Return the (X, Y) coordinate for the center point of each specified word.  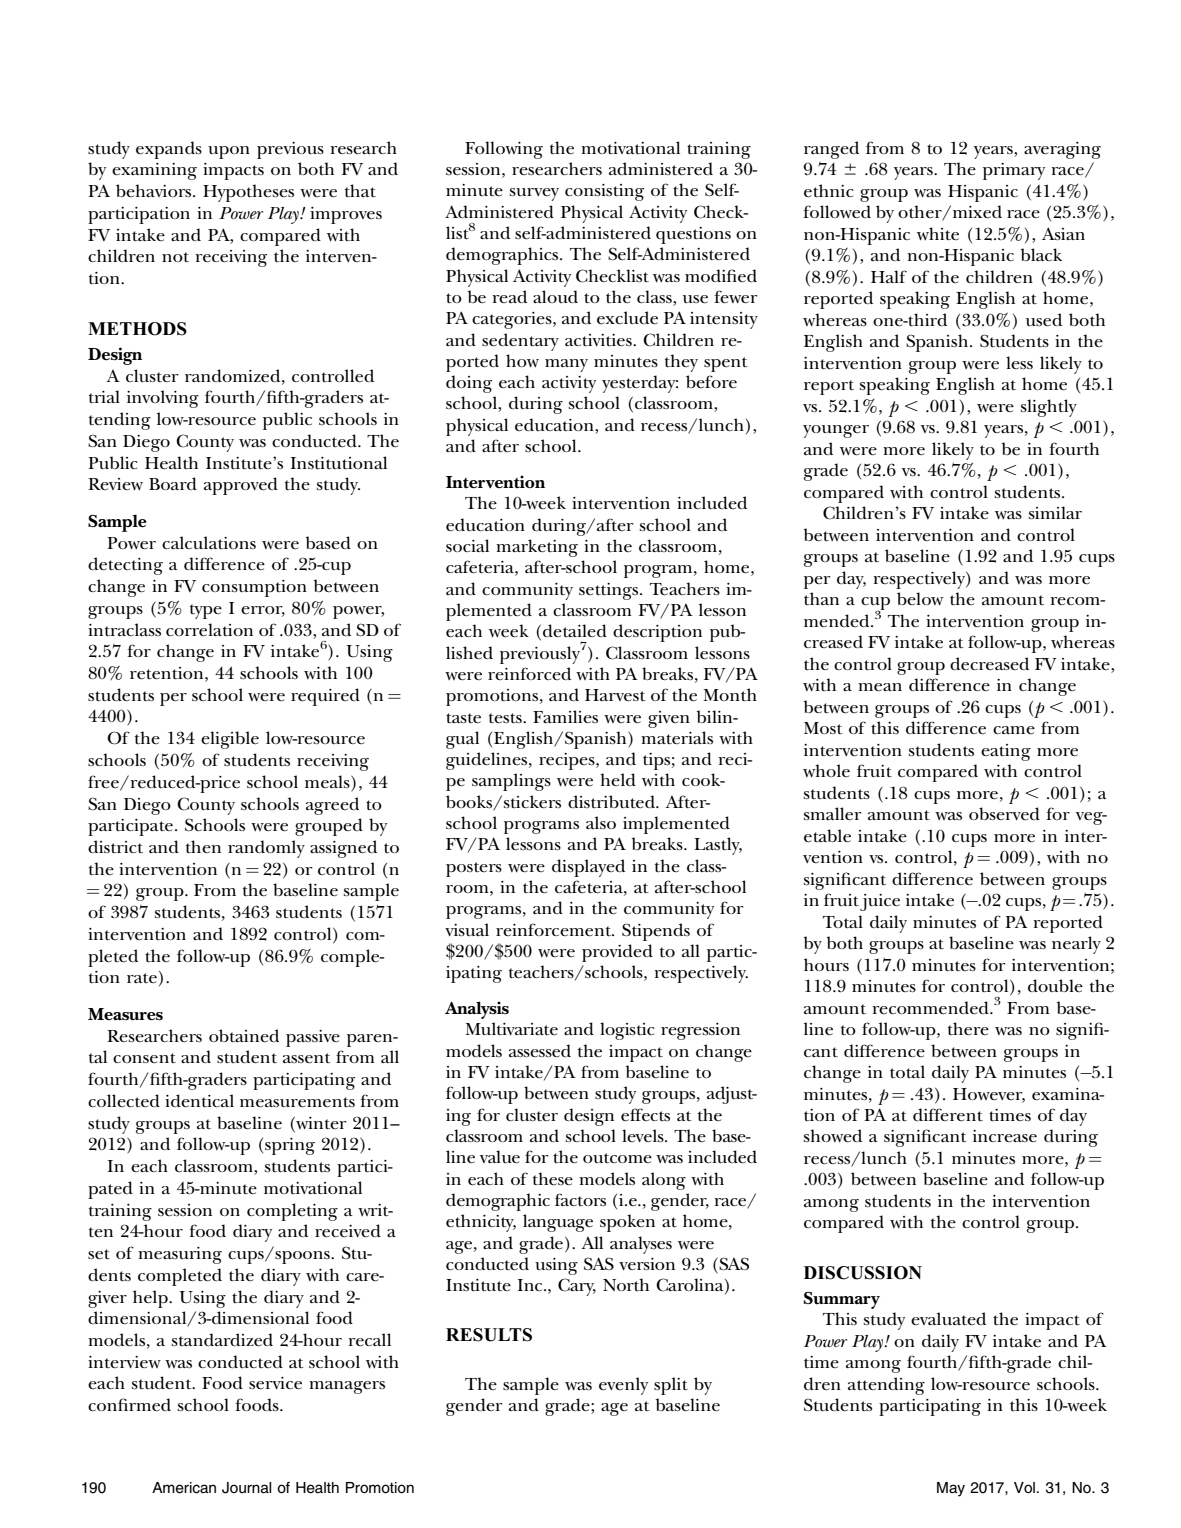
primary (1014, 171)
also (601, 822)
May (951, 1489)
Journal (246, 1488)
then (203, 846)
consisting (604, 192)
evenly (623, 1386)
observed (1004, 814)
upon (229, 152)
